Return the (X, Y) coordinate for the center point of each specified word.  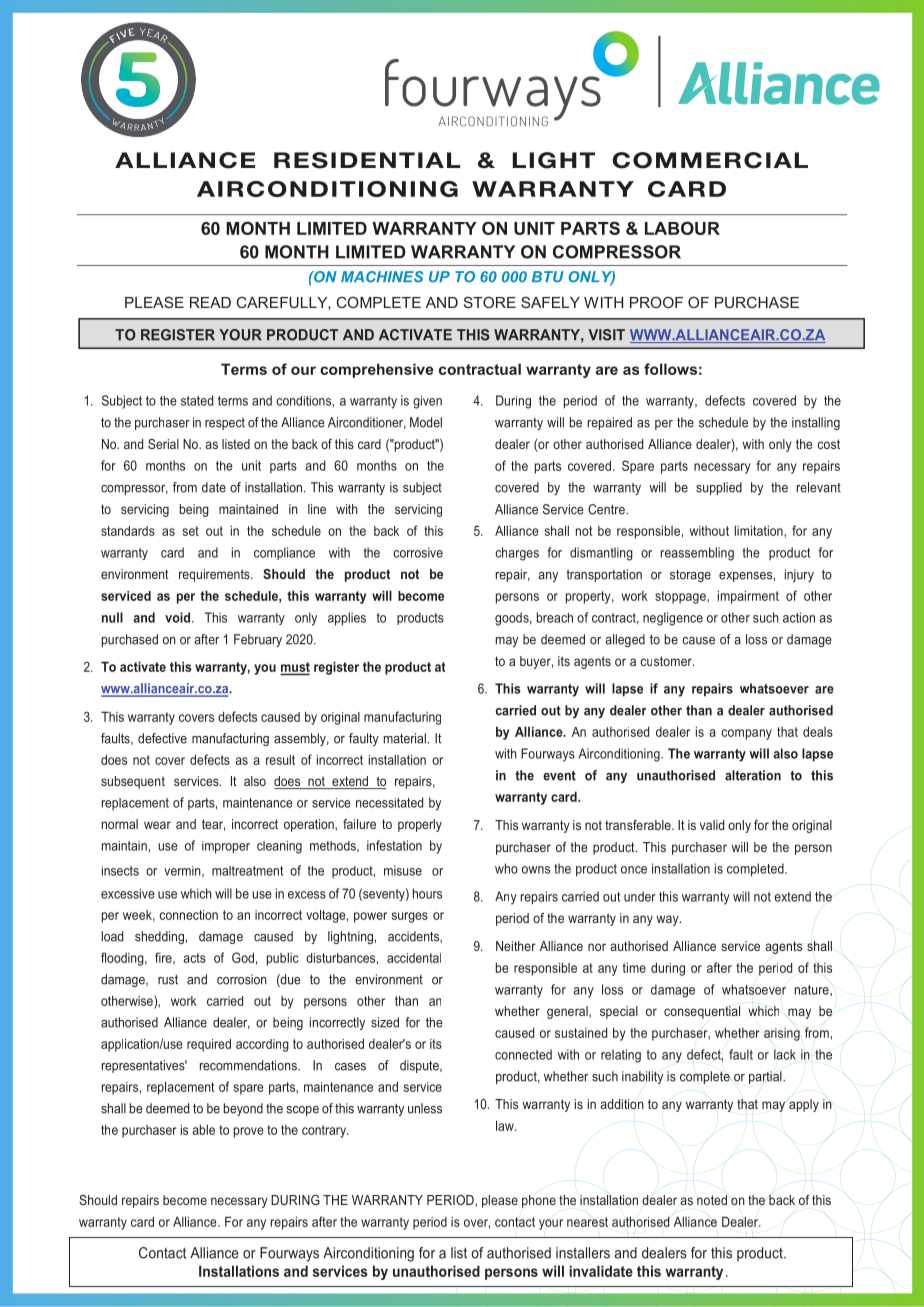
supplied (719, 488)
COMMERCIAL (710, 160)
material (405, 738)
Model (426, 422)
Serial (163, 444)
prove (249, 1132)
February (258, 640)
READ (210, 302)
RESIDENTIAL (367, 160)
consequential (702, 1012)
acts (194, 958)
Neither (516, 946)
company (746, 734)
